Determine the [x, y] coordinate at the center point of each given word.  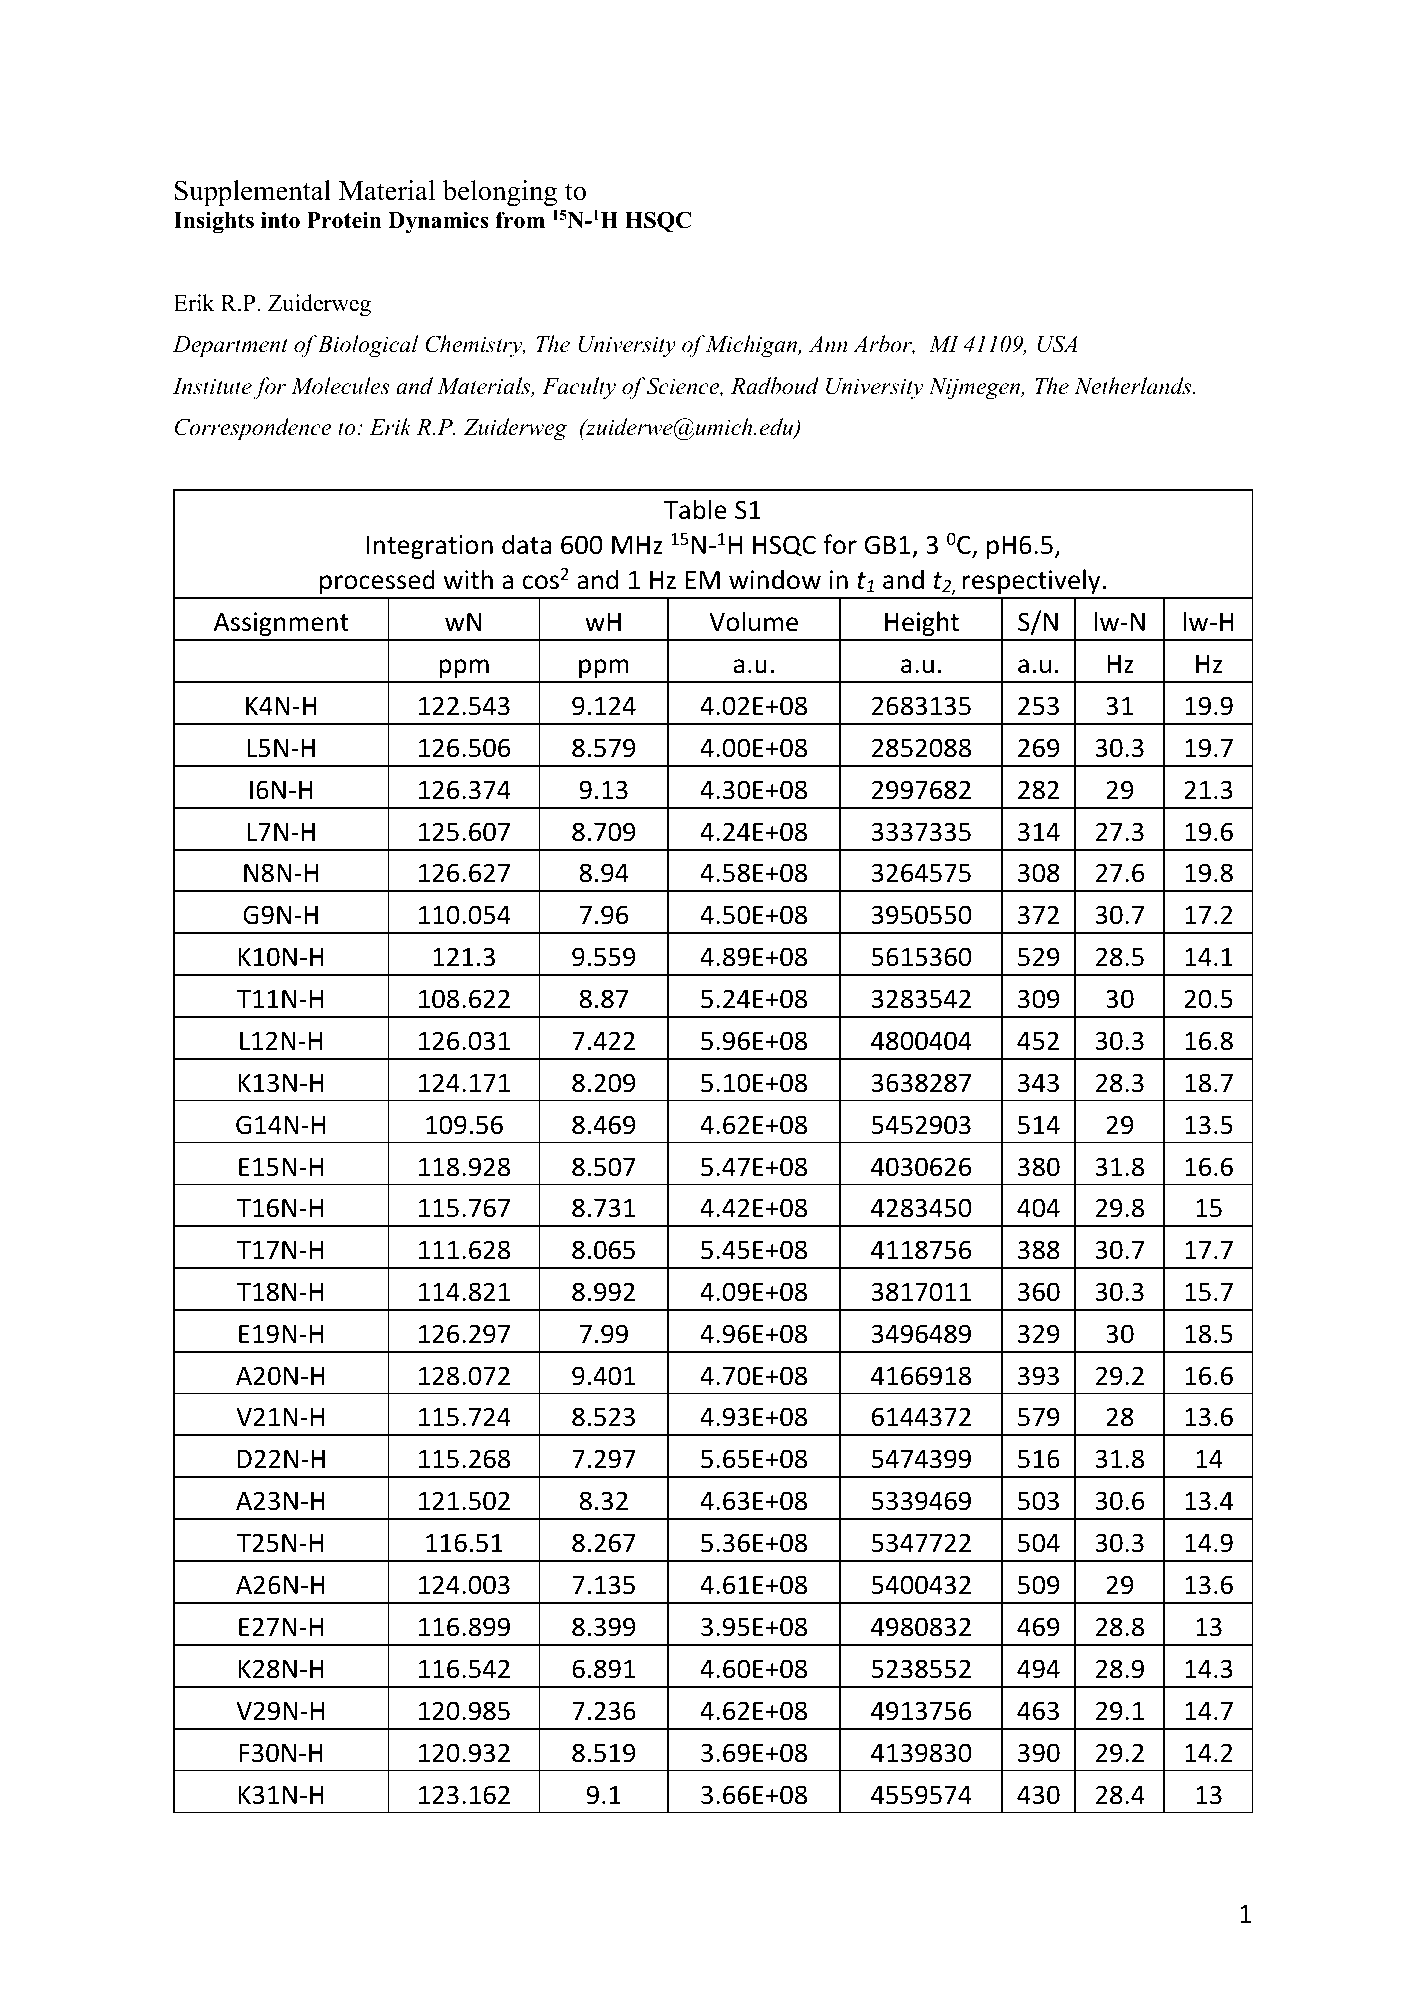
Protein [344, 220]
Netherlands [1134, 386]
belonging [500, 193]
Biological [368, 346]
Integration [430, 547]
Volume [753, 621]
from [520, 220]
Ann [828, 344]
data [526, 544]
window [775, 579]
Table [695, 509]
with [468, 579]
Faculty [579, 388]
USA [1057, 344]
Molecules [340, 386]
